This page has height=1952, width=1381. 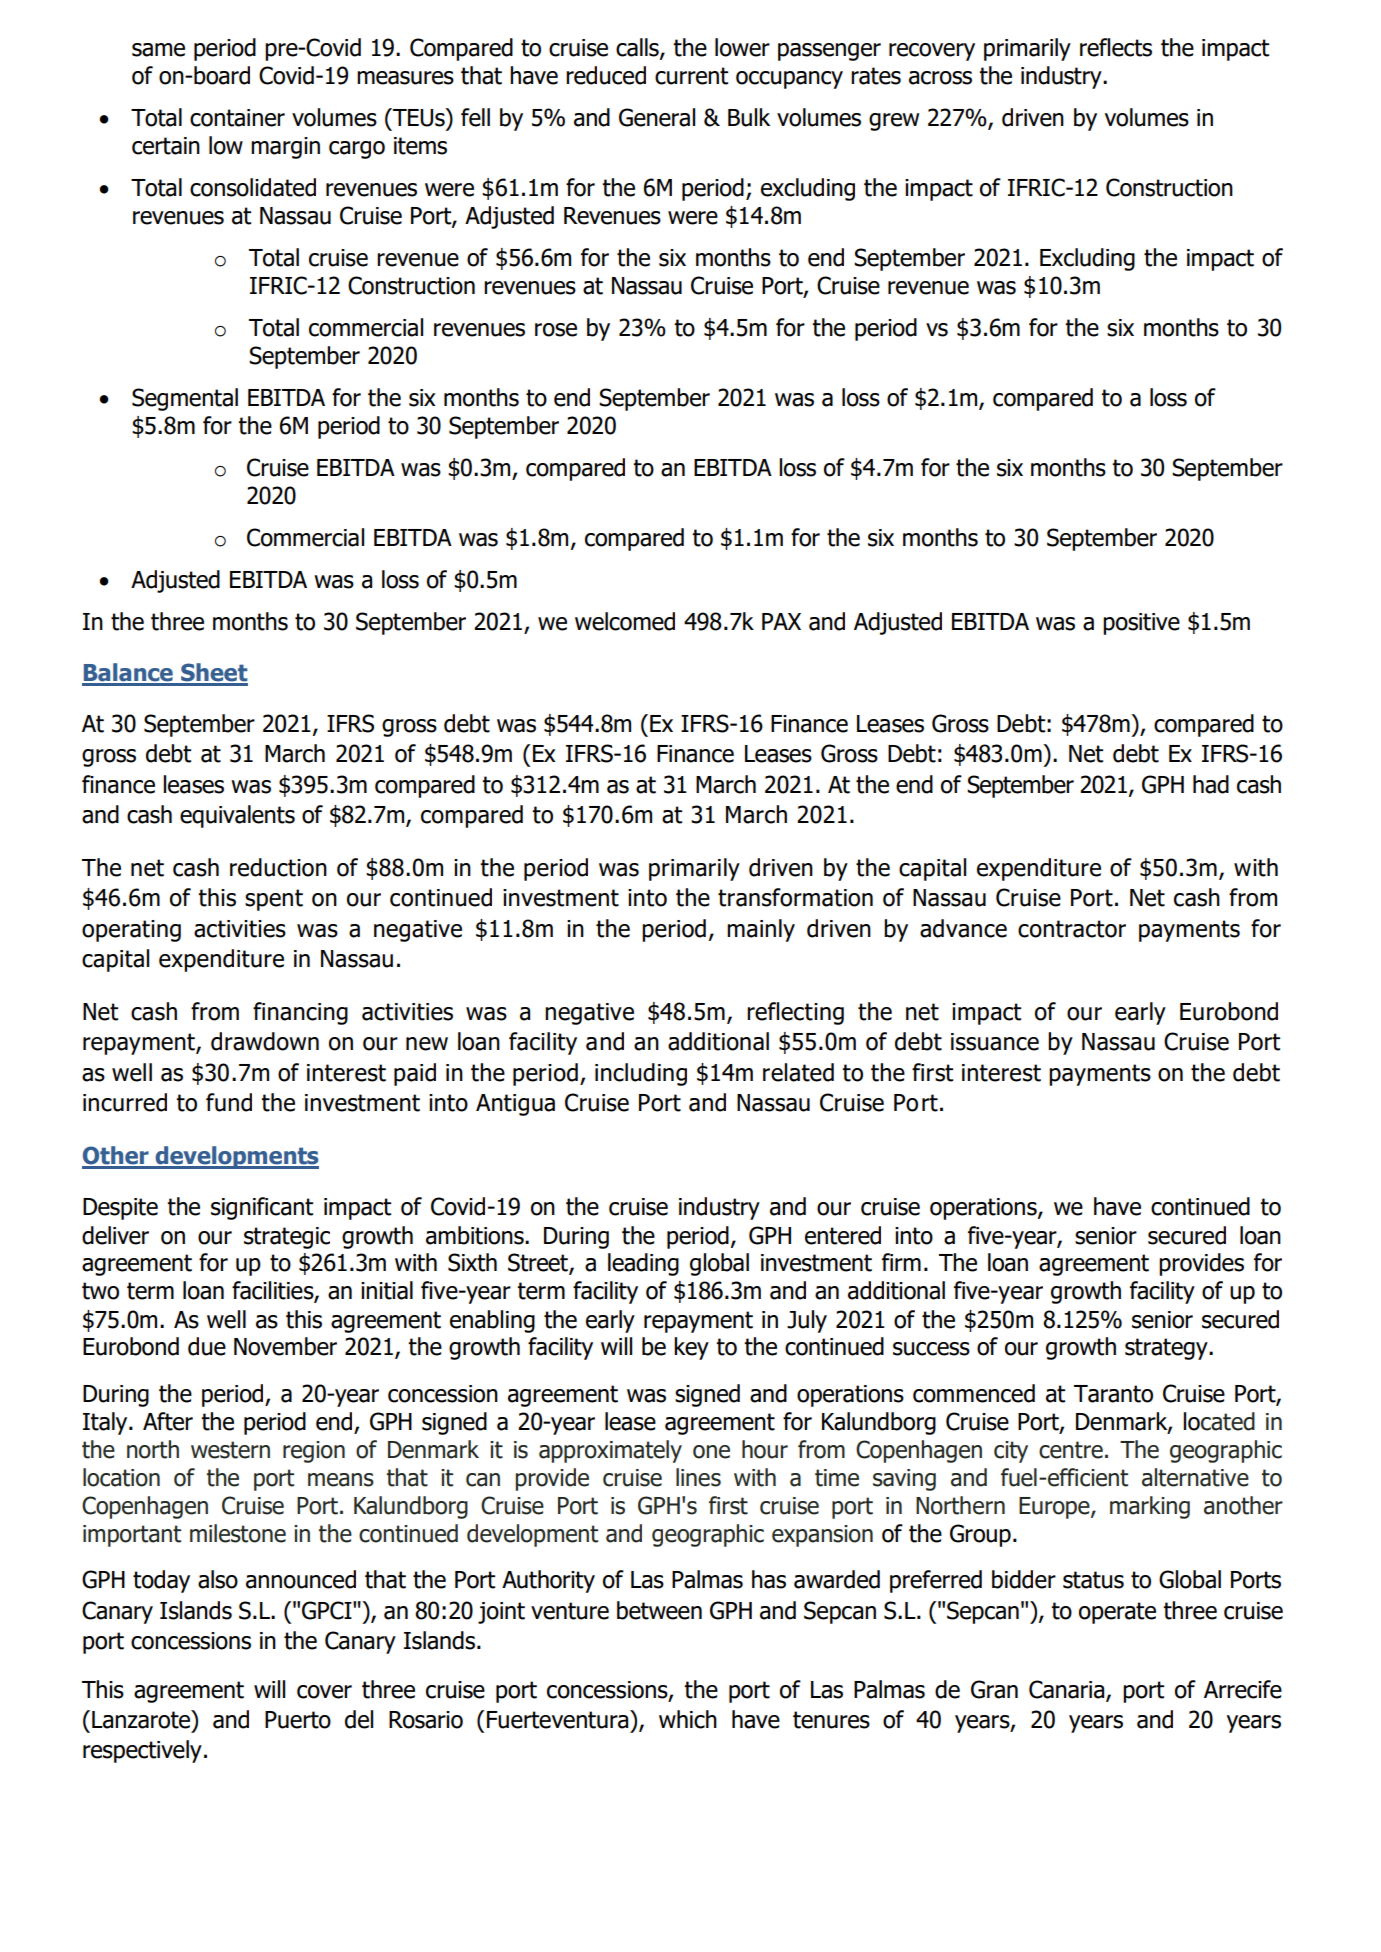 I want to click on contractor, so click(x=1072, y=929).
